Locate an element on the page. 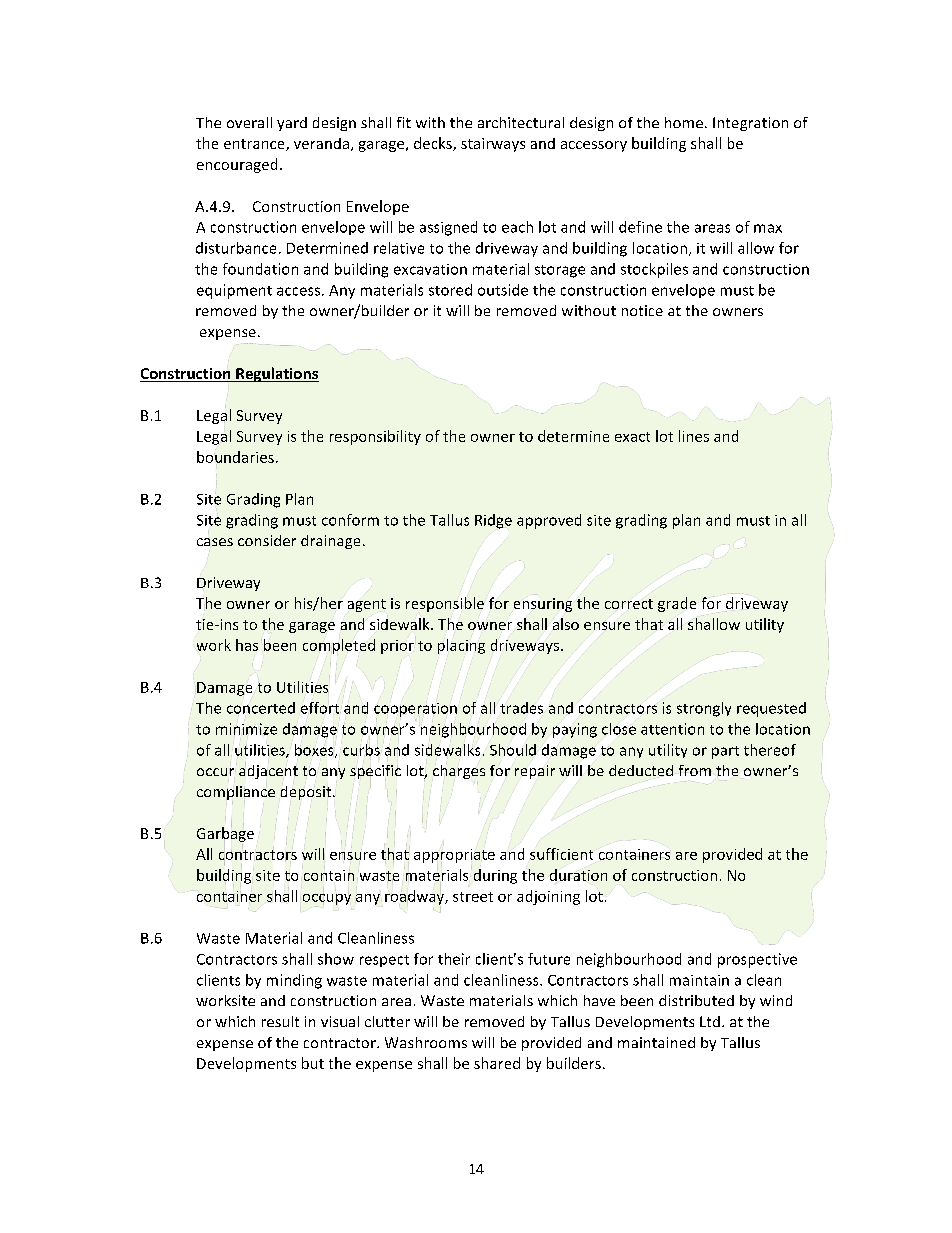 This document has height=1233, width=952. home is located at coordinates (684, 122).
